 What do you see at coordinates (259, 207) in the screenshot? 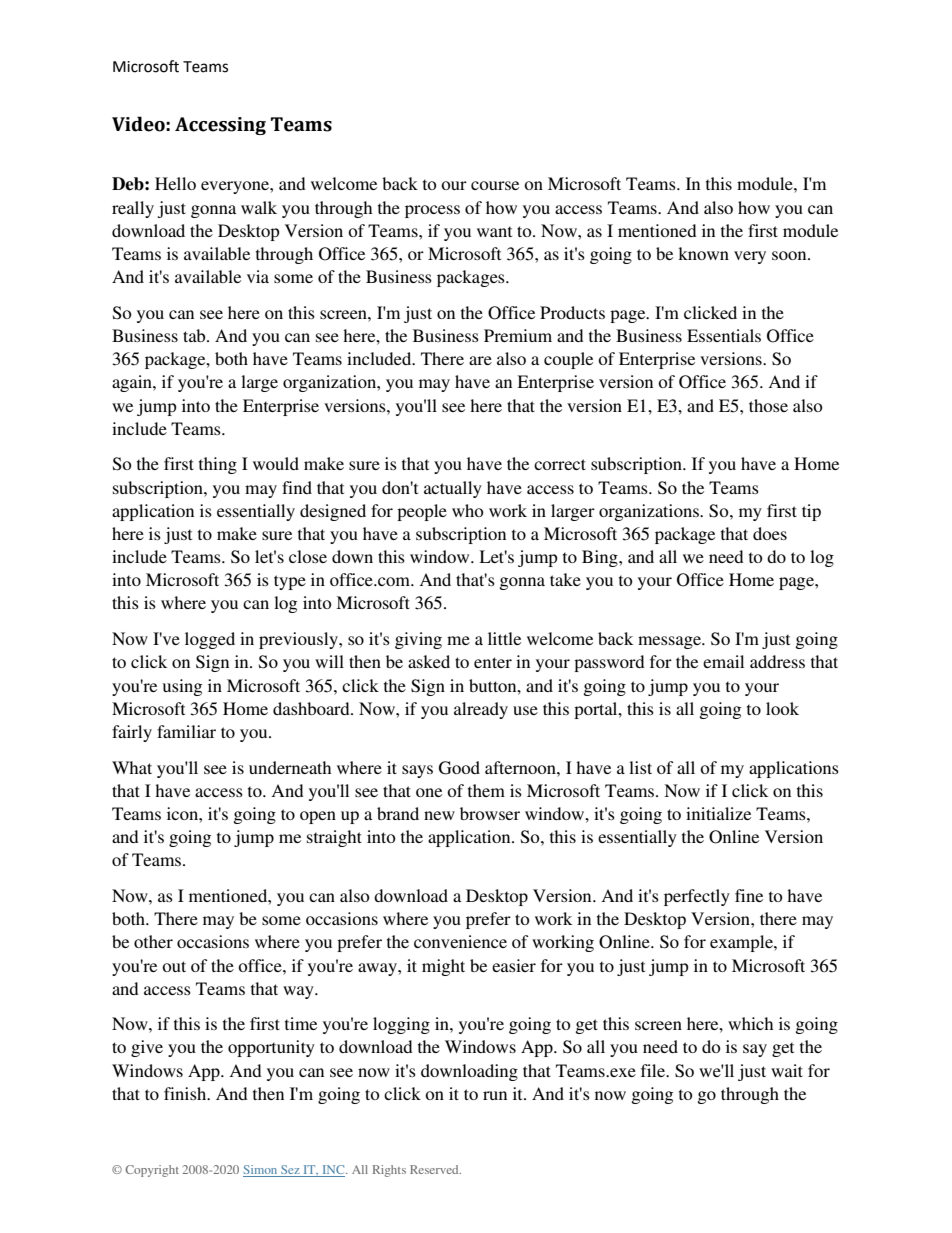
I see `walk` at bounding box center [259, 207].
